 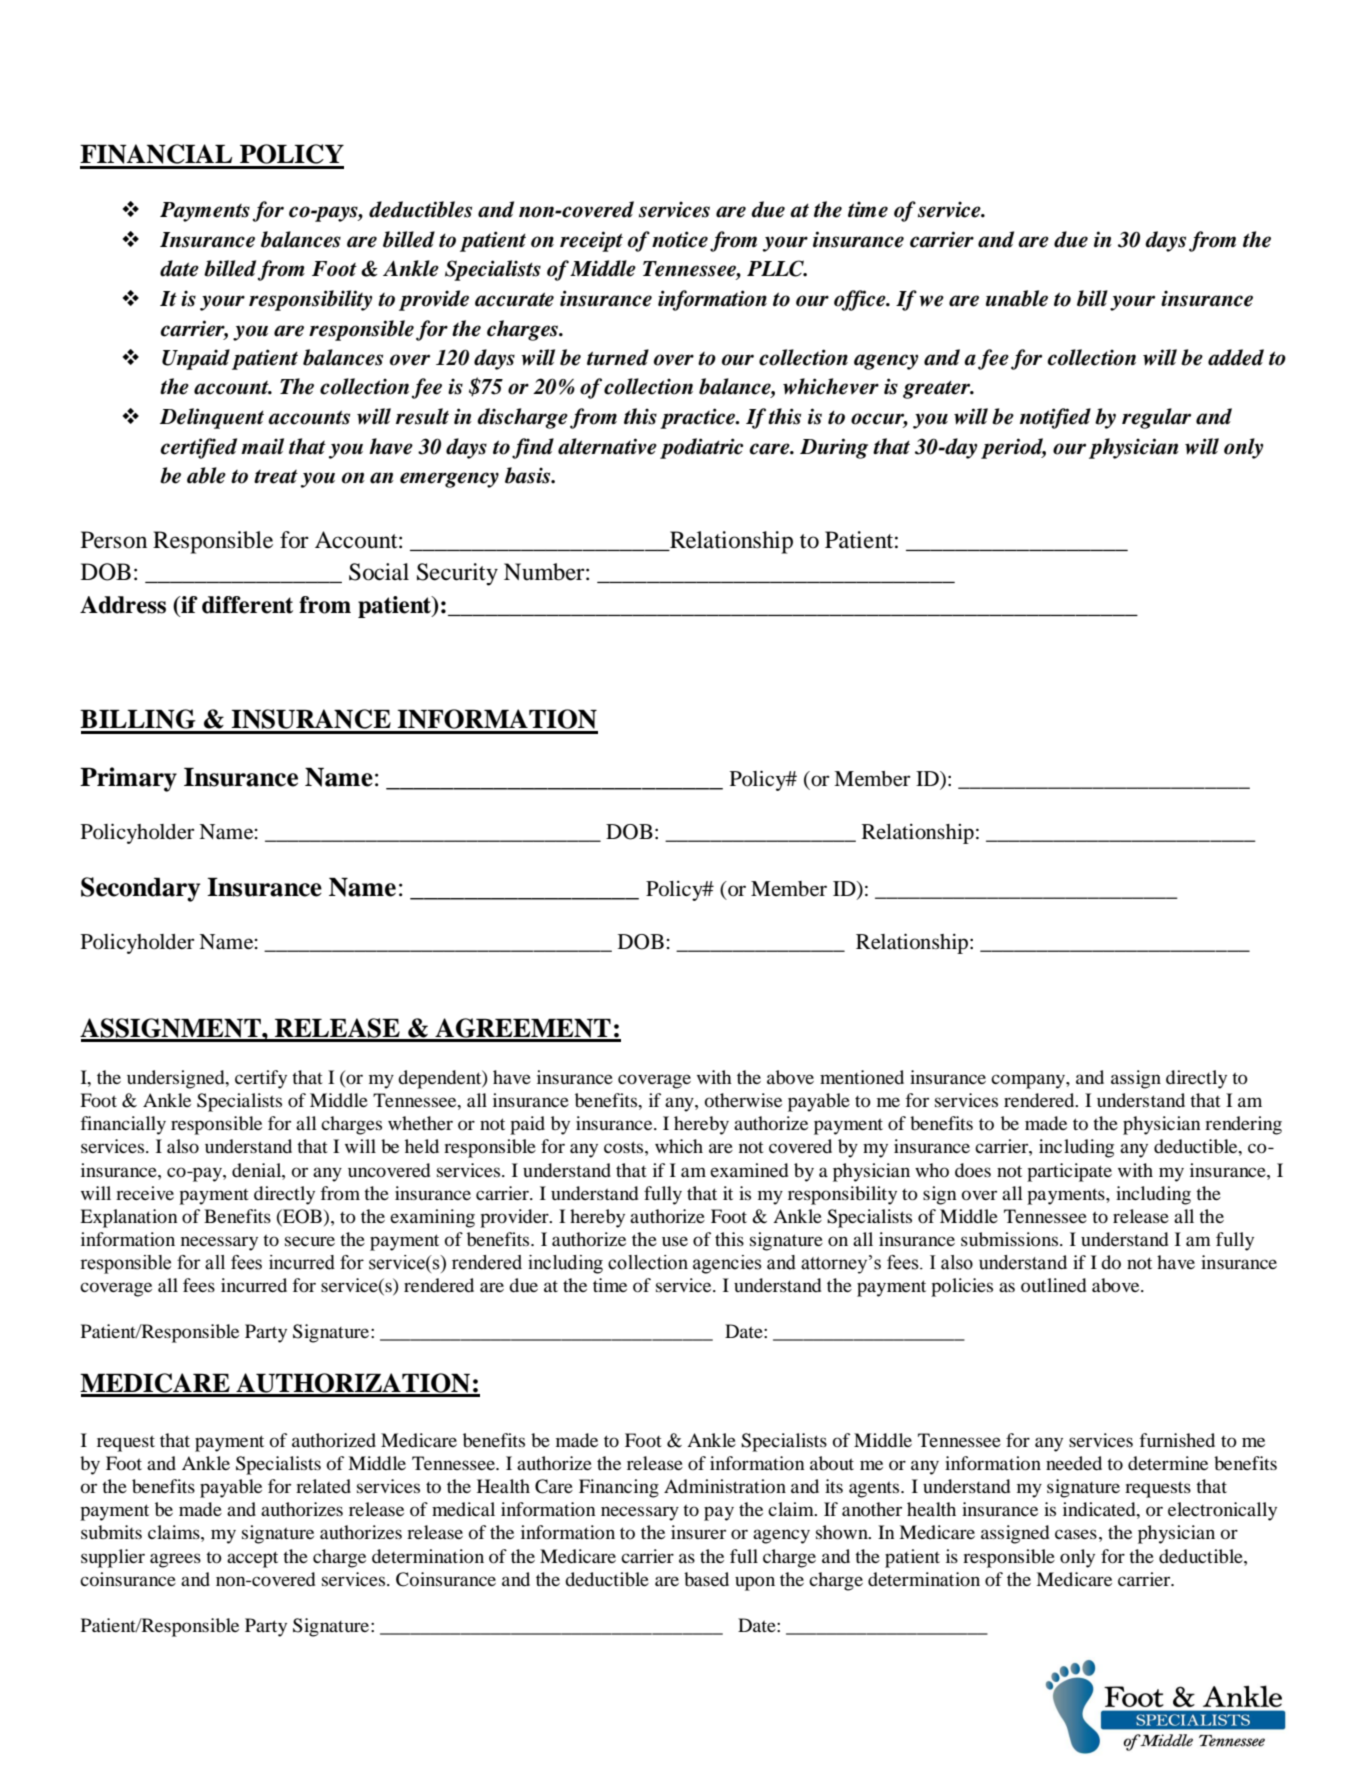 I want to click on regular, so click(x=1156, y=418).
